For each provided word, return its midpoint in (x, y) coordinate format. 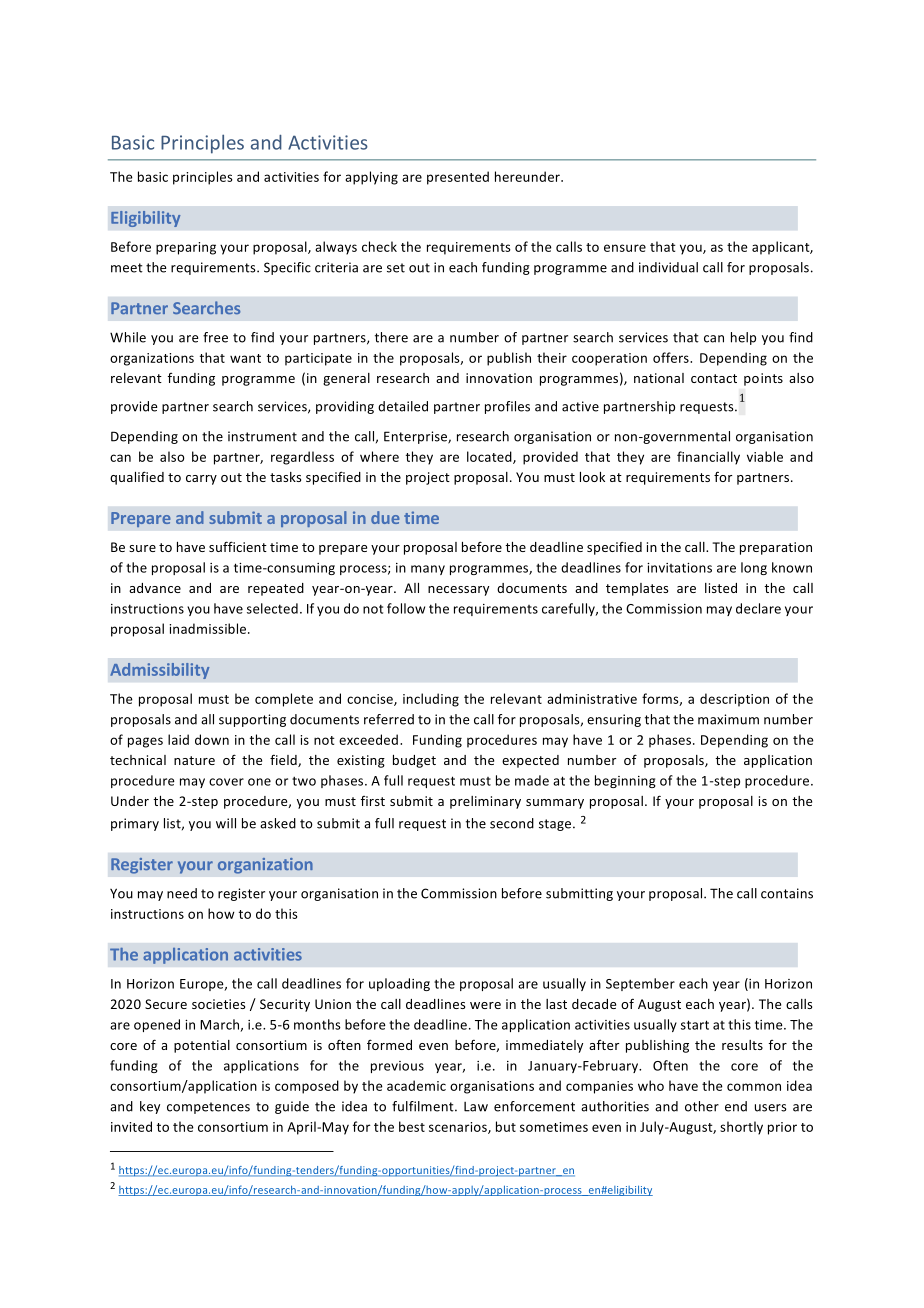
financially (708, 458)
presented (458, 178)
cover (226, 782)
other (702, 1106)
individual (668, 267)
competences (208, 1108)
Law (476, 1107)
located (490, 457)
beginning (625, 781)
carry (201, 480)
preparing (186, 248)
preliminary (485, 802)
